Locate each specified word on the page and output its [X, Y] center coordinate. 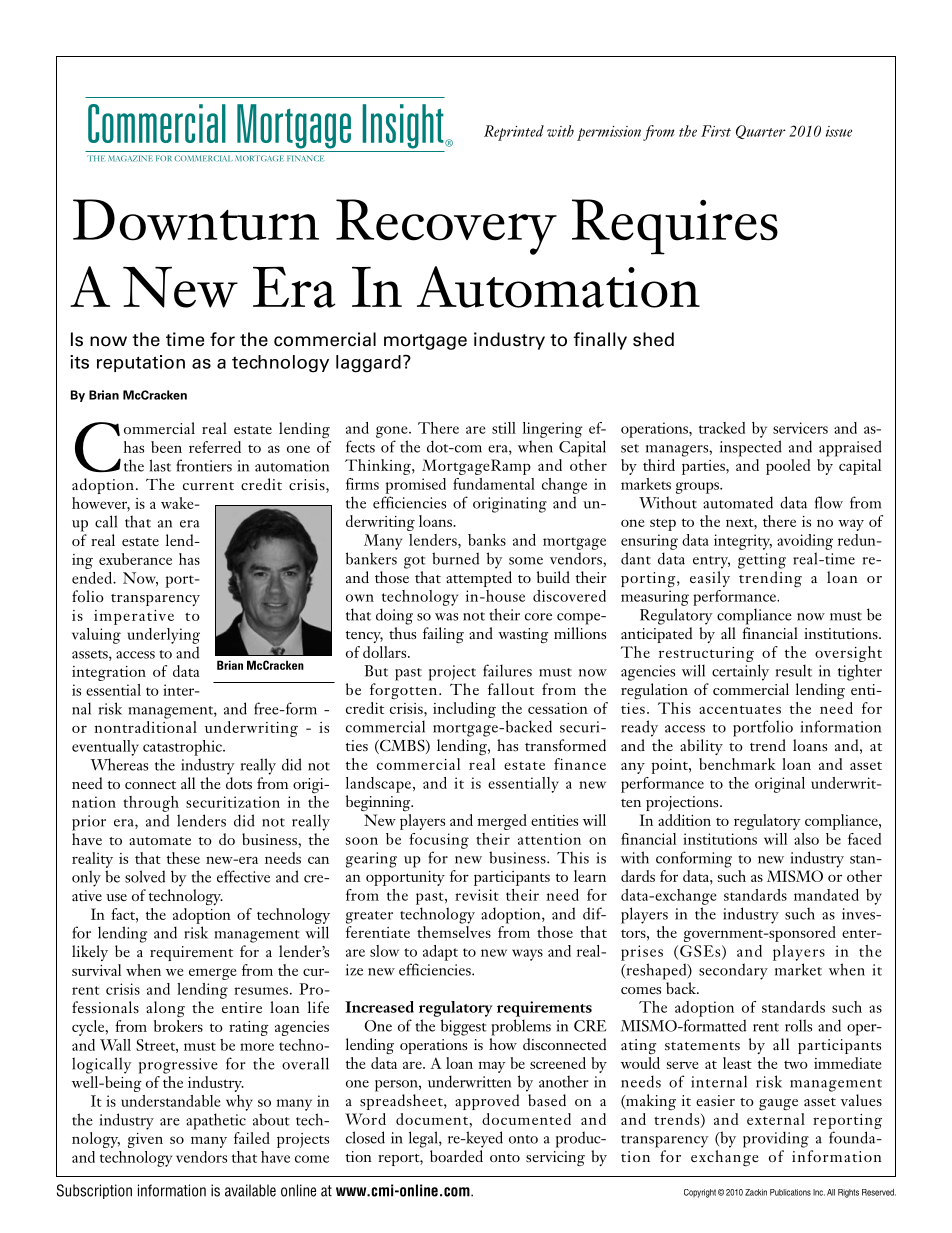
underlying [163, 636]
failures [507, 670]
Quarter [761, 132]
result [794, 670]
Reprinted [514, 133]
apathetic [216, 1121]
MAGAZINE [130, 158]
